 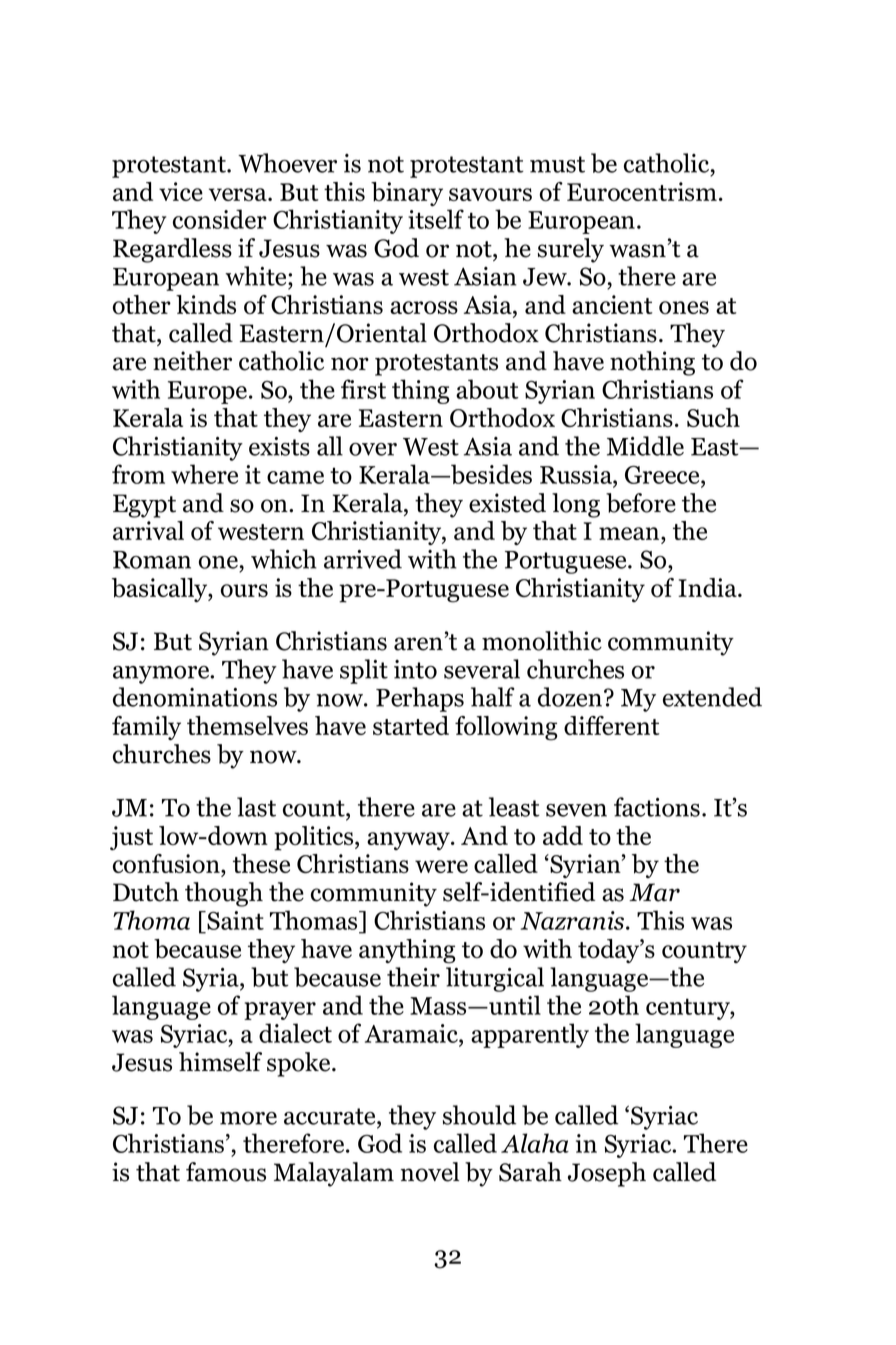 I want to click on into, so click(x=415, y=669).
